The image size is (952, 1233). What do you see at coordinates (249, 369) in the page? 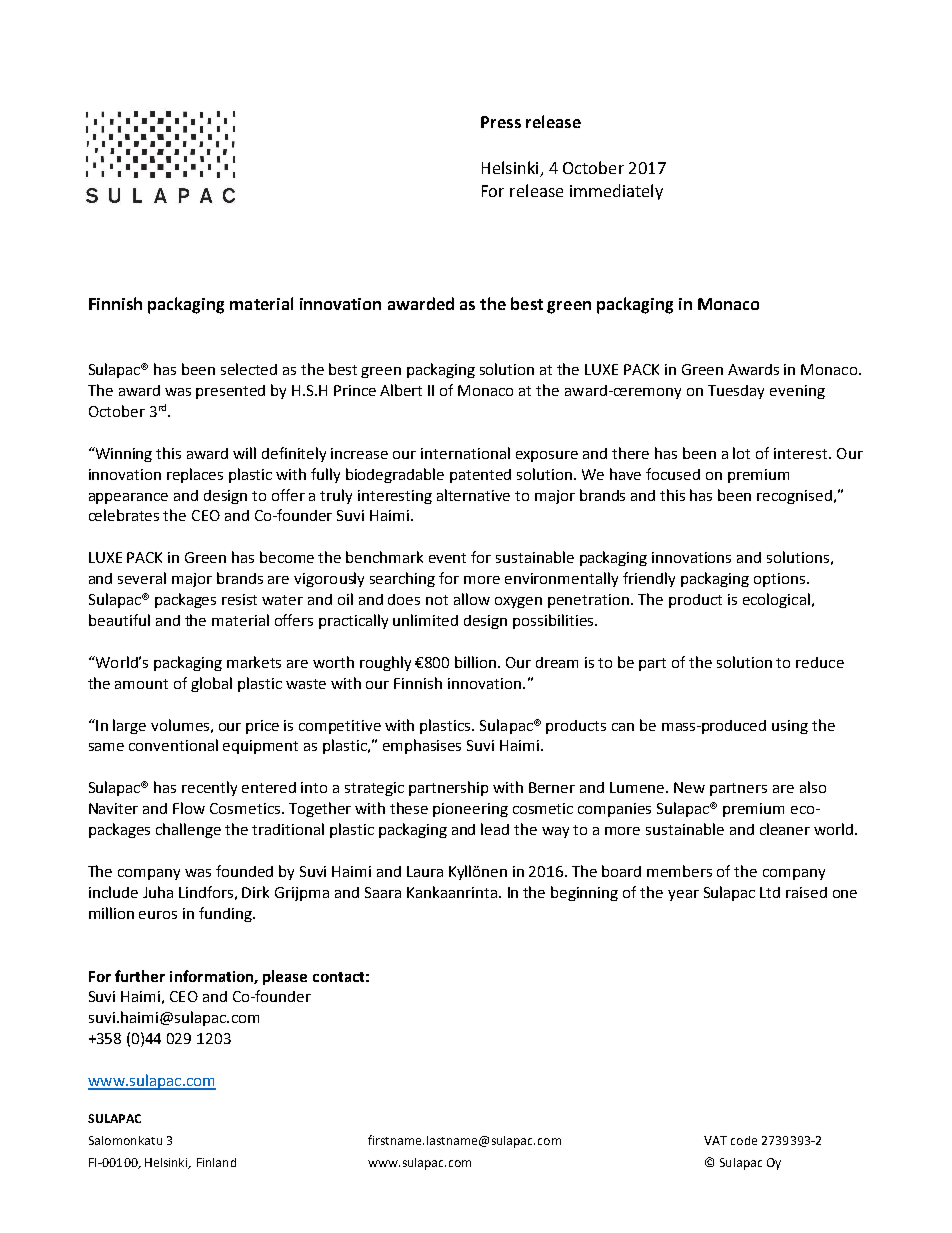
I see `selected` at bounding box center [249, 369].
